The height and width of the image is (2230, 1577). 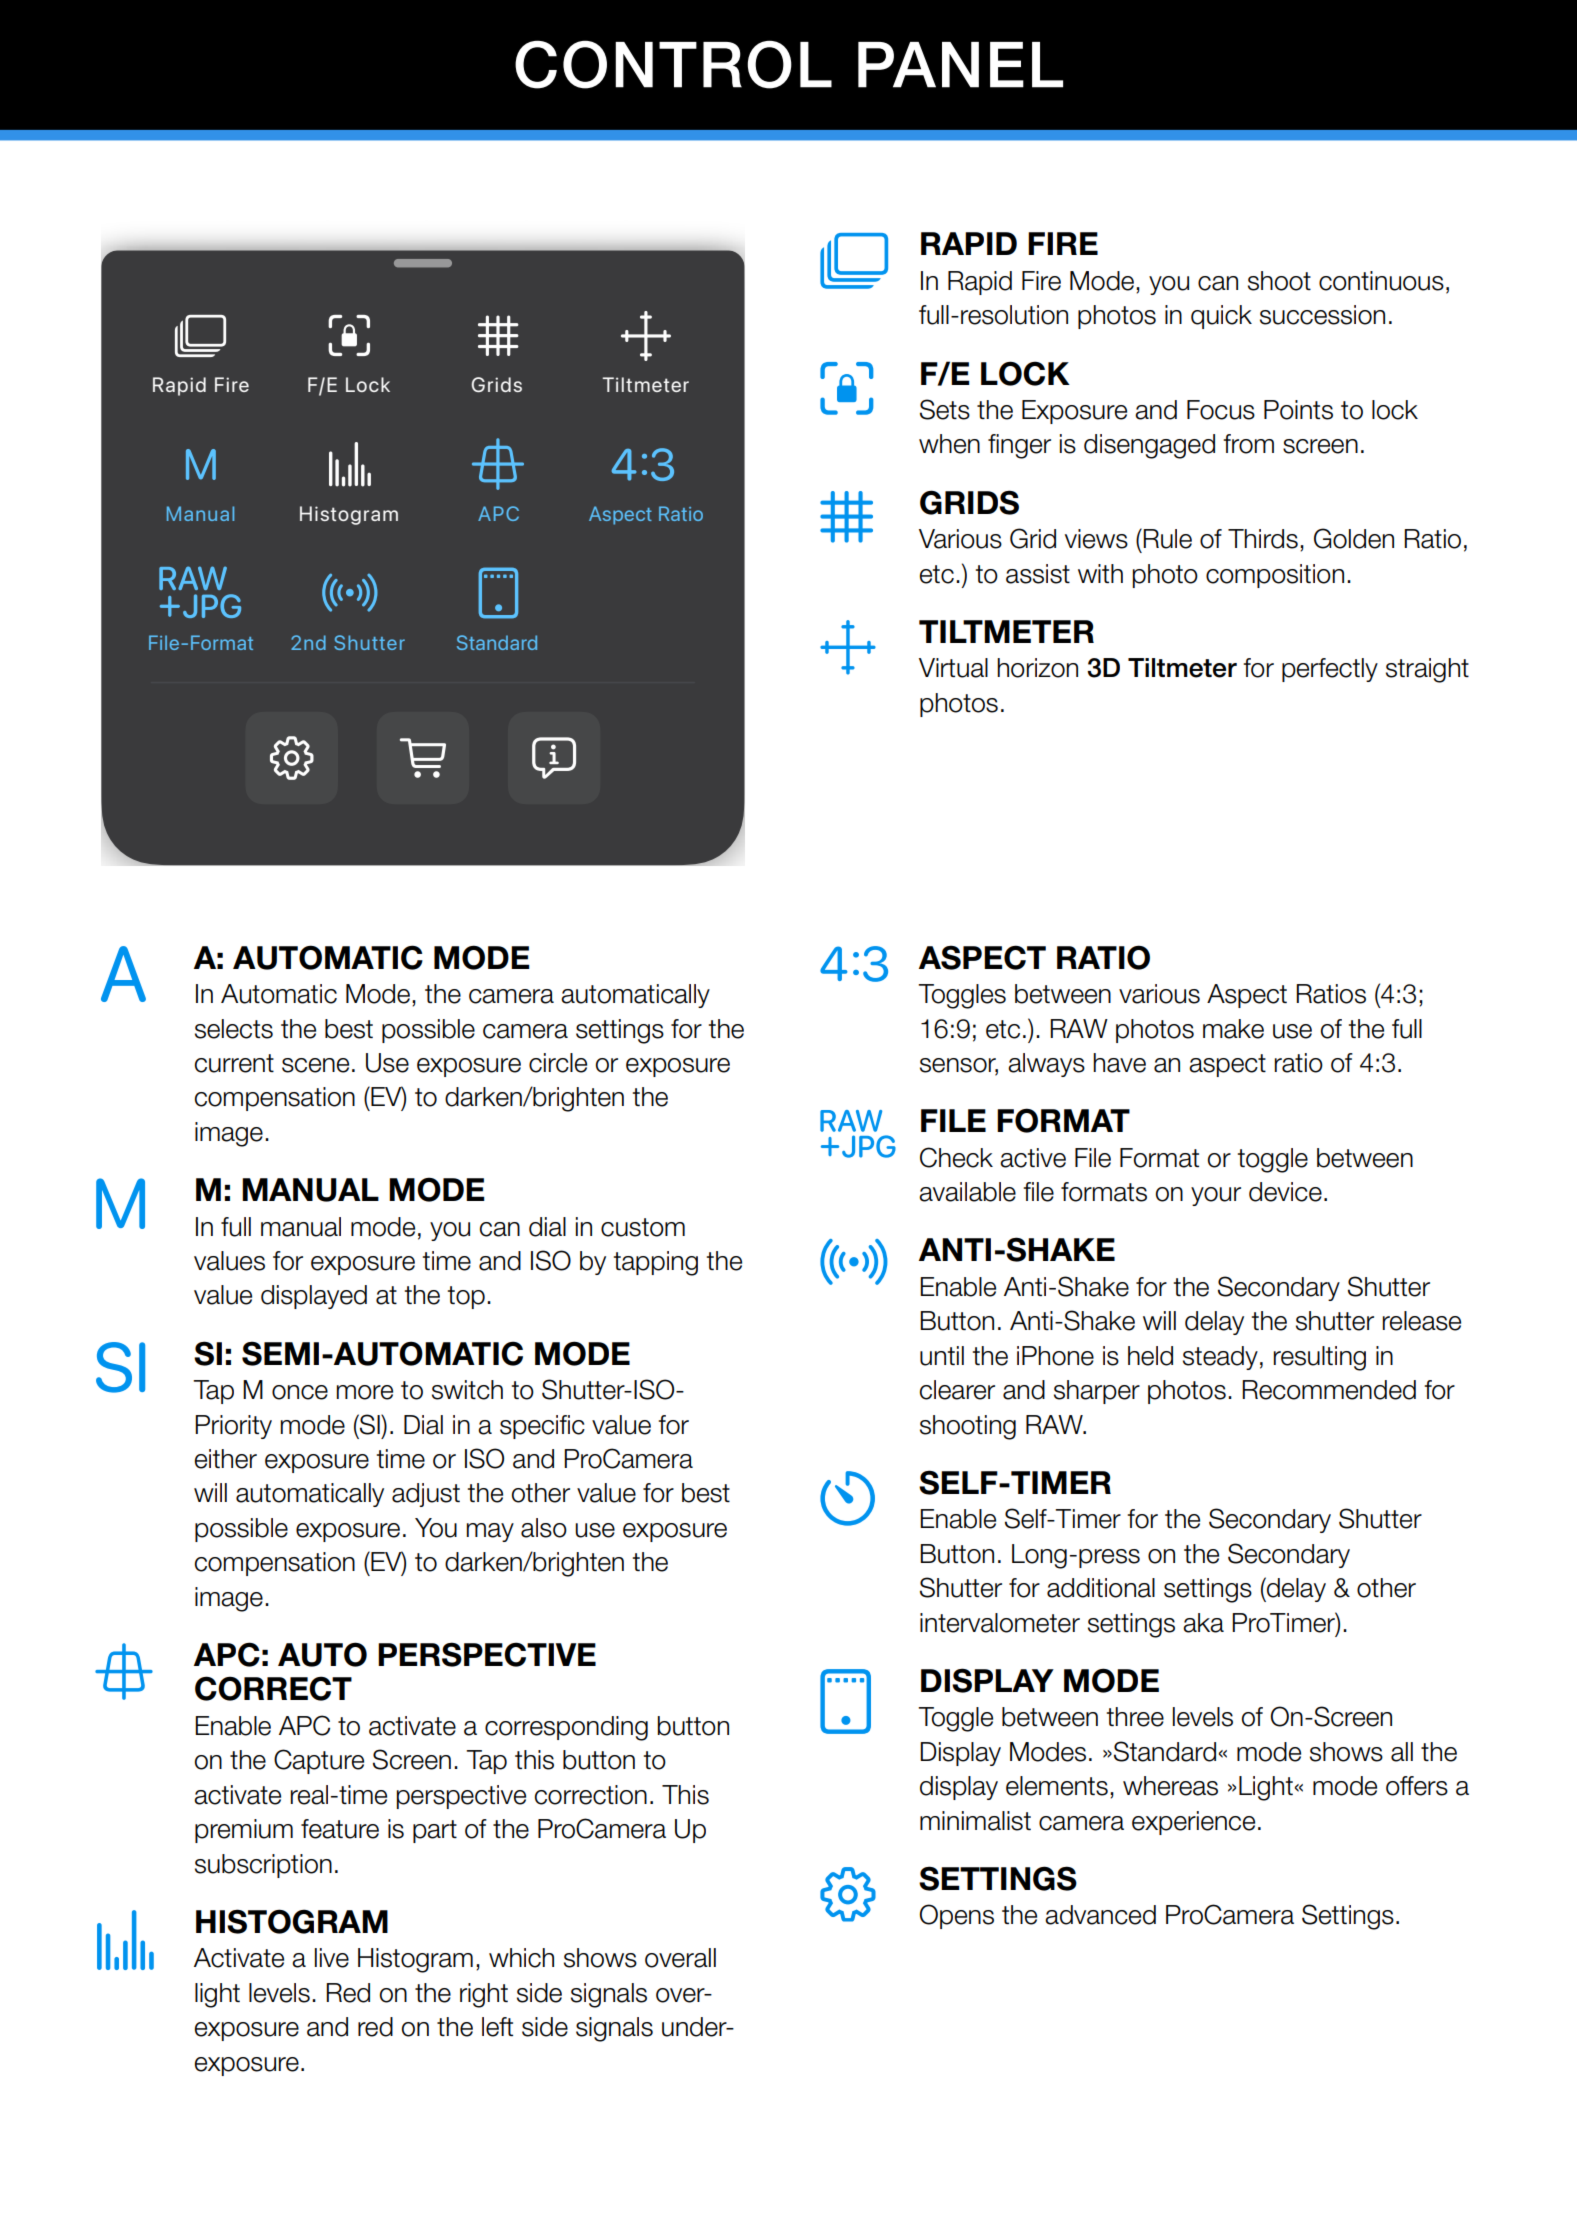 What do you see at coordinates (1100, 1915) in the image?
I see `advanced` at bounding box center [1100, 1915].
